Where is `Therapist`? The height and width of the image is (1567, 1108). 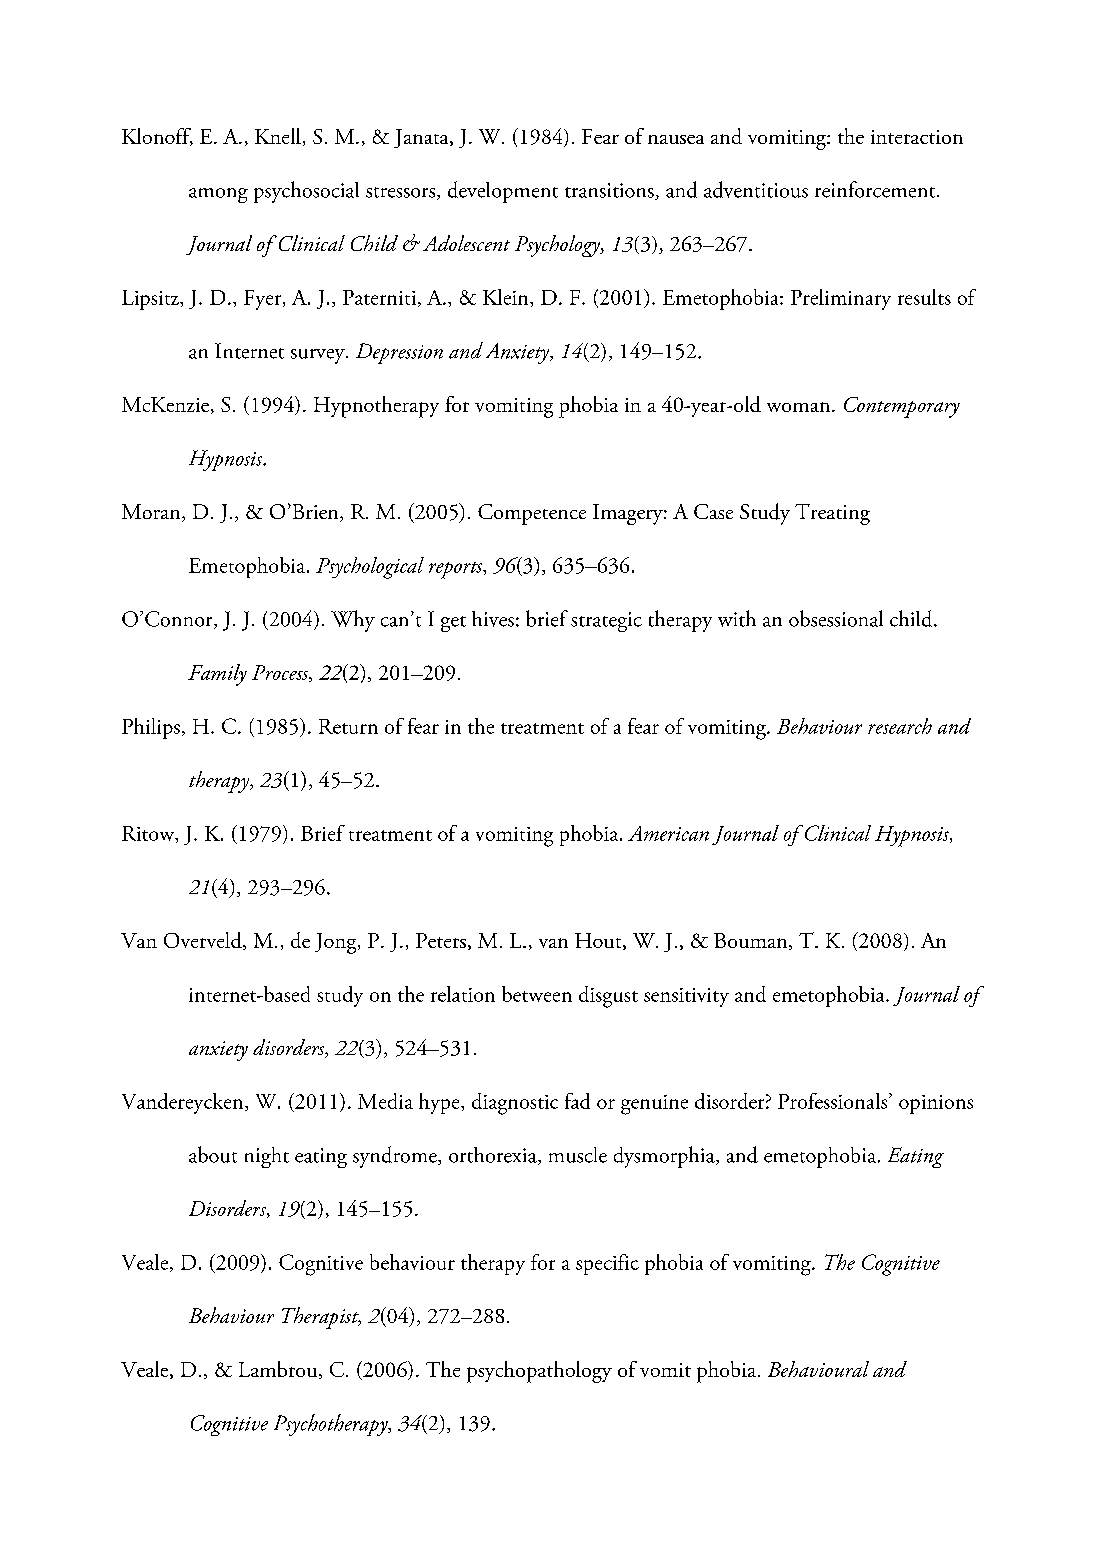
Therapist is located at coordinates (321, 1318).
